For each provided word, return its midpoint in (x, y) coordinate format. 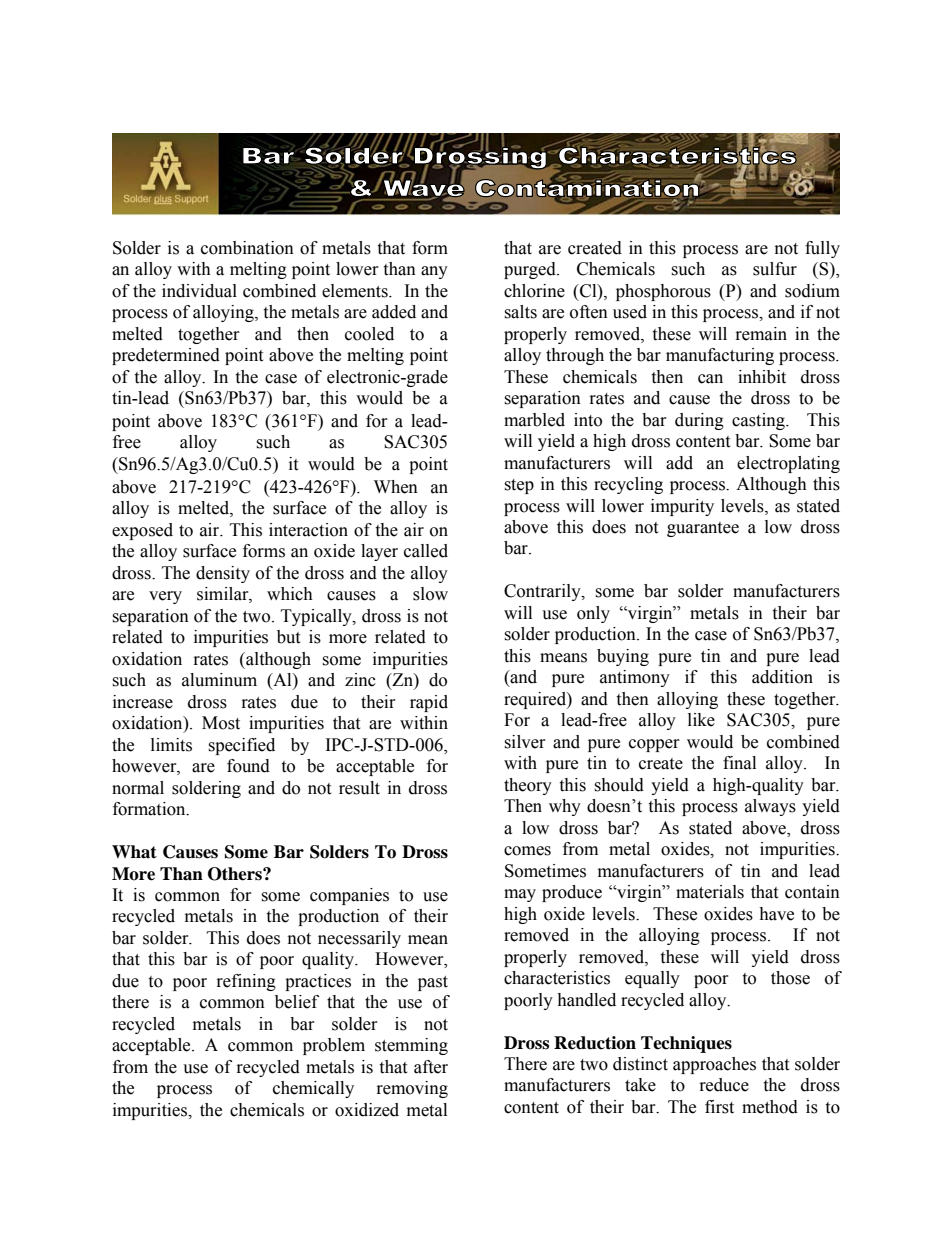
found (248, 766)
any (434, 272)
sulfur (775, 269)
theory (528, 786)
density (223, 574)
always (770, 807)
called (426, 551)
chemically (313, 1089)
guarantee (703, 529)
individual (199, 291)
